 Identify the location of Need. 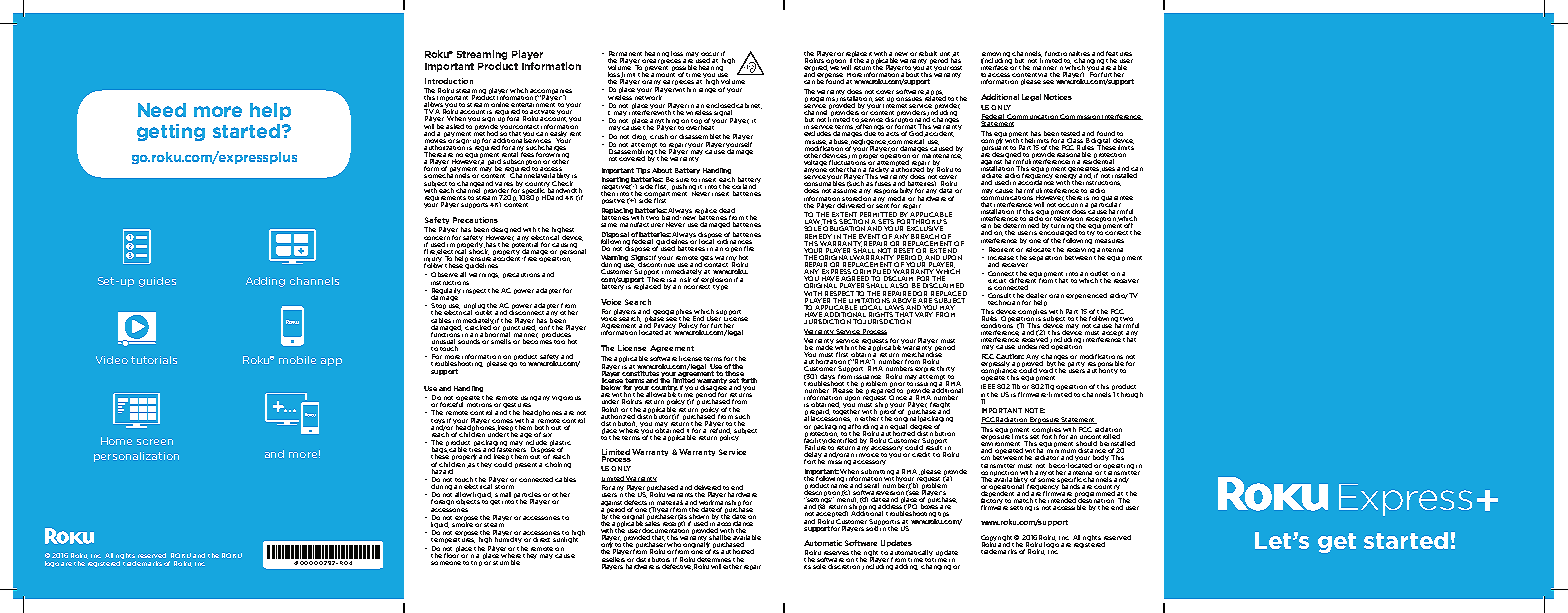
(162, 110).
